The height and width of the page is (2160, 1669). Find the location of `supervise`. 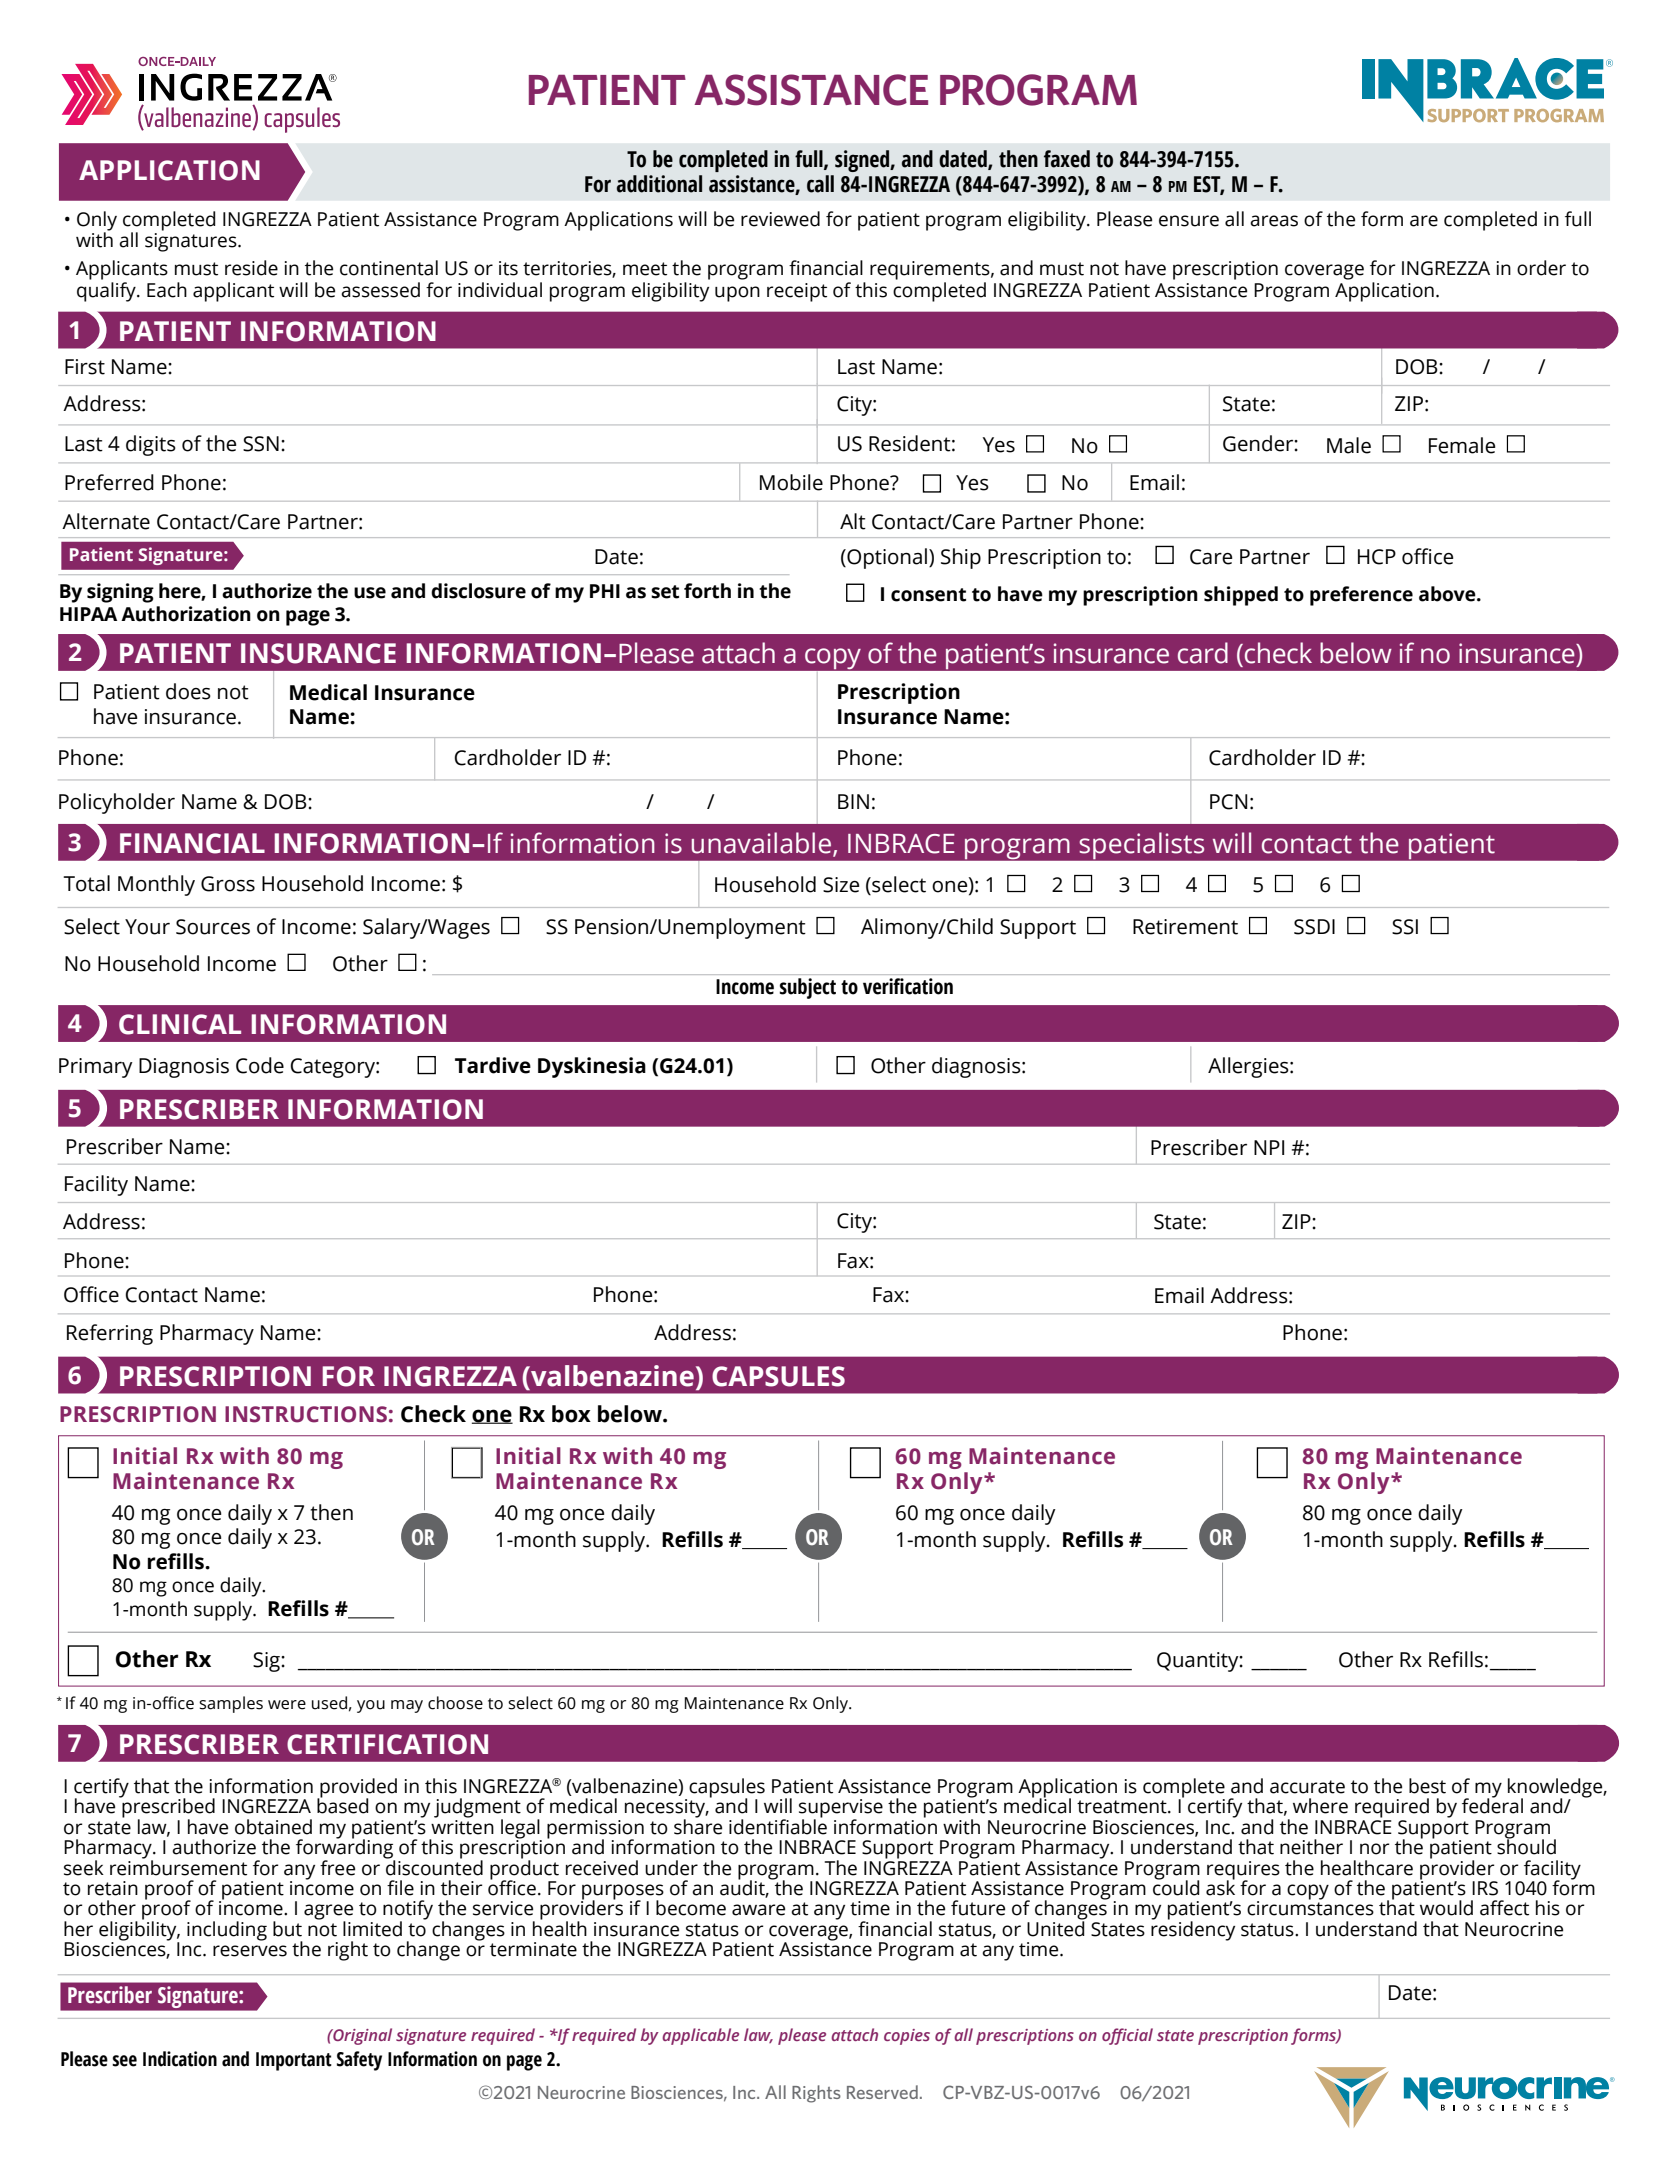

supervise is located at coordinates (841, 1809).
